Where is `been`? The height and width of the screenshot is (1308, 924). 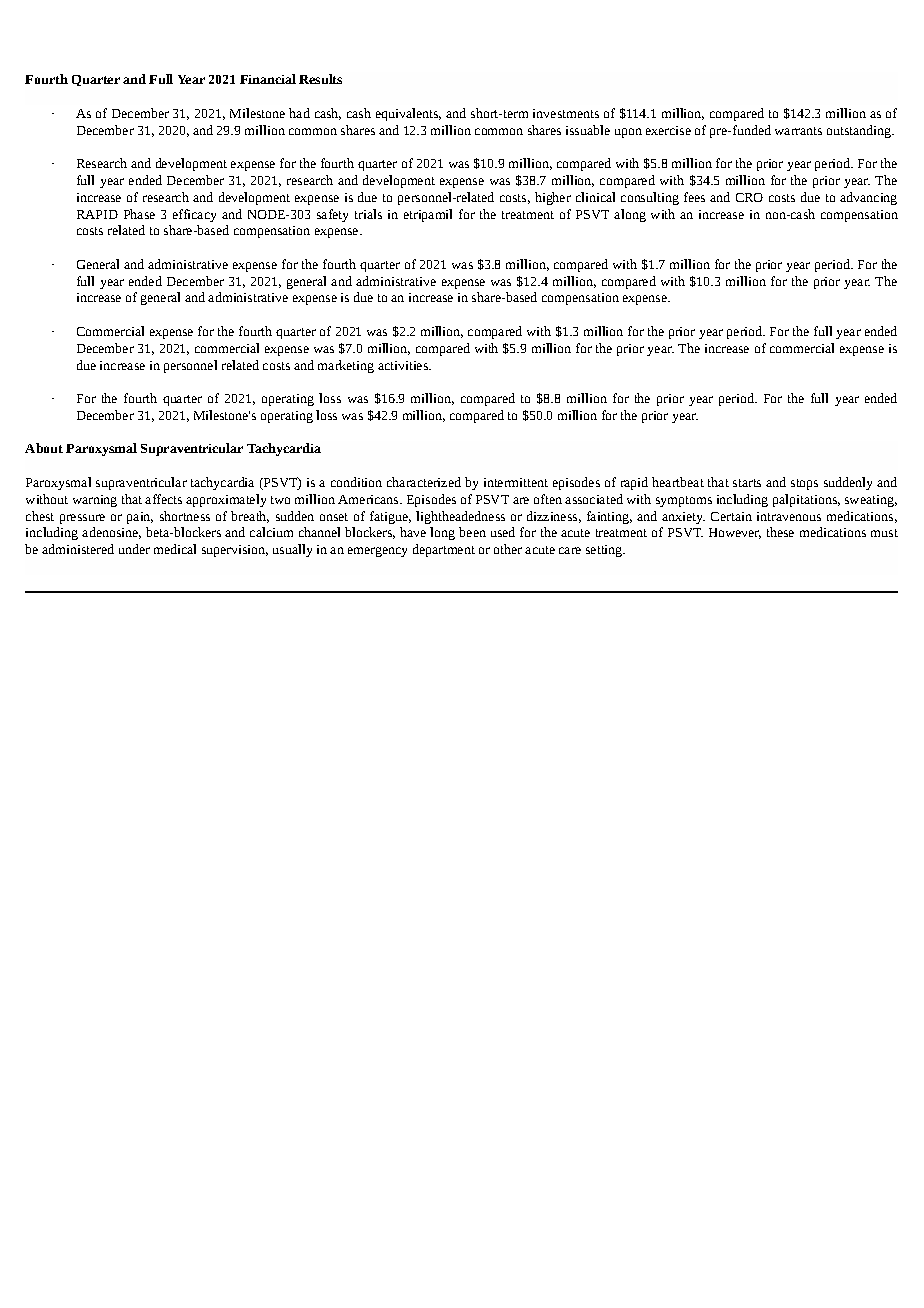 been is located at coordinates (472, 532).
